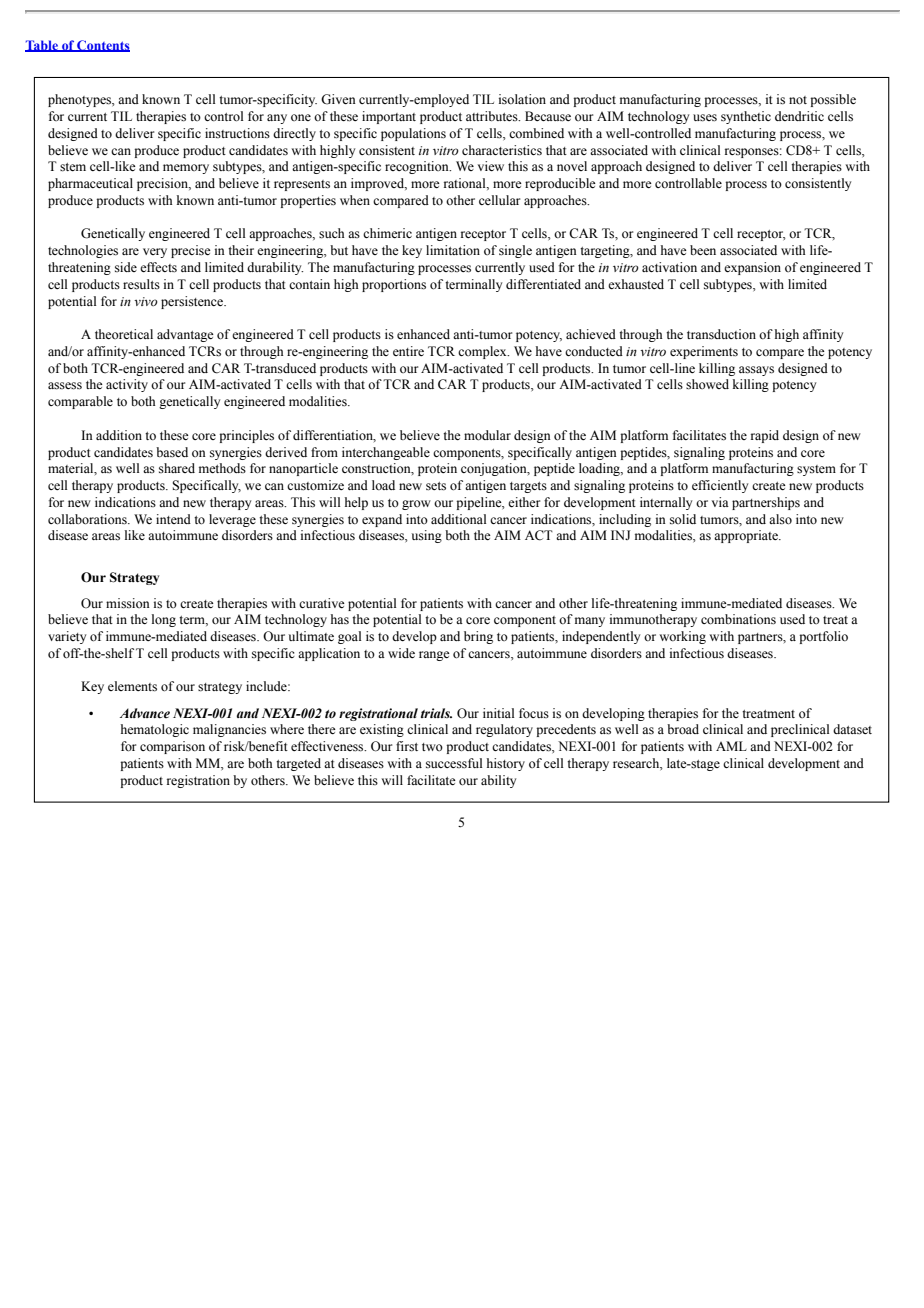 The width and height of the document is (924, 1308). I want to click on possible, so click(833, 100).
